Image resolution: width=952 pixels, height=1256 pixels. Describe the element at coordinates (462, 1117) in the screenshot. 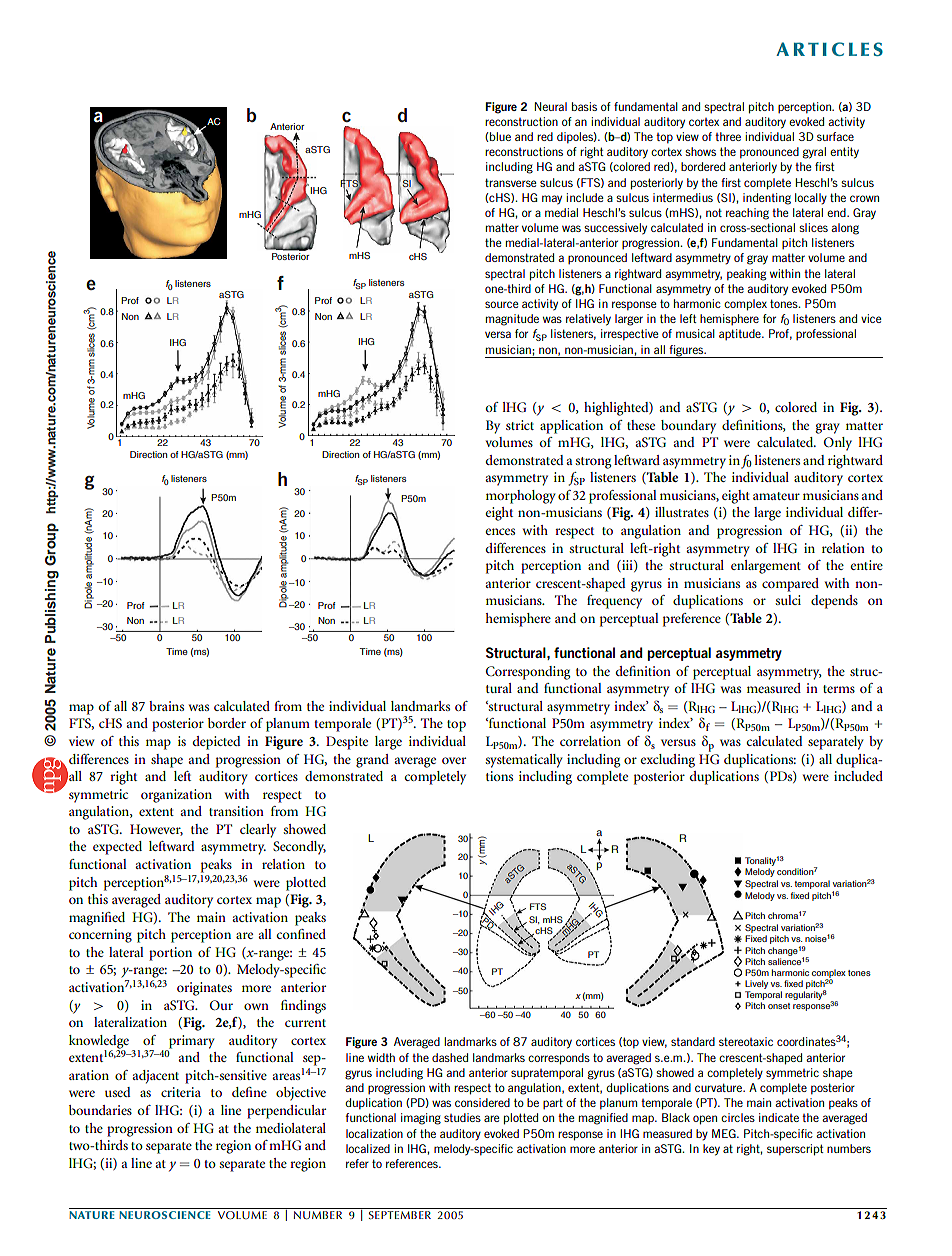

I see `studies` at that location.
